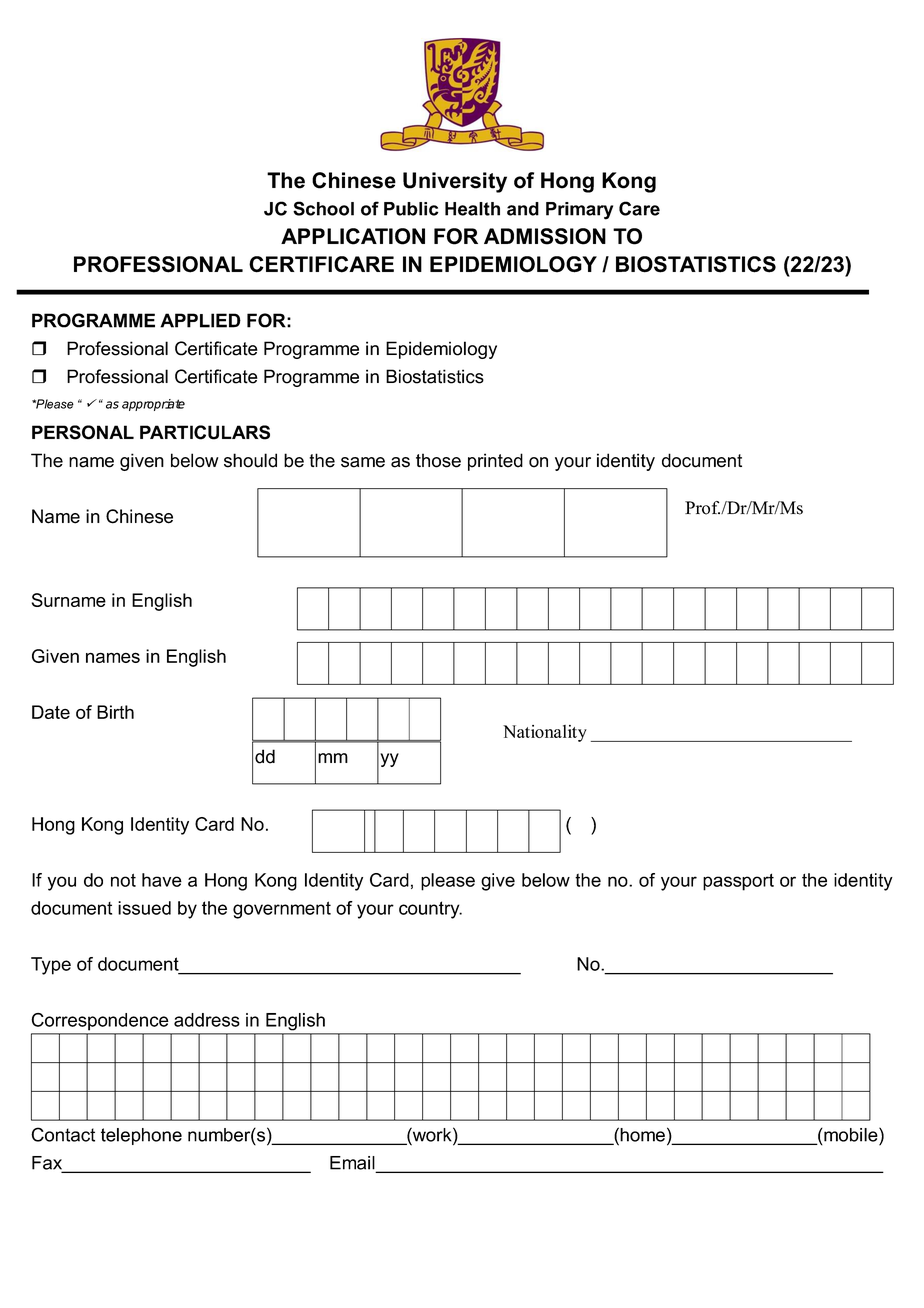  What do you see at coordinates (207, 1020) in the screenshot?
I see `address` at bounding box center [207, 1020].
